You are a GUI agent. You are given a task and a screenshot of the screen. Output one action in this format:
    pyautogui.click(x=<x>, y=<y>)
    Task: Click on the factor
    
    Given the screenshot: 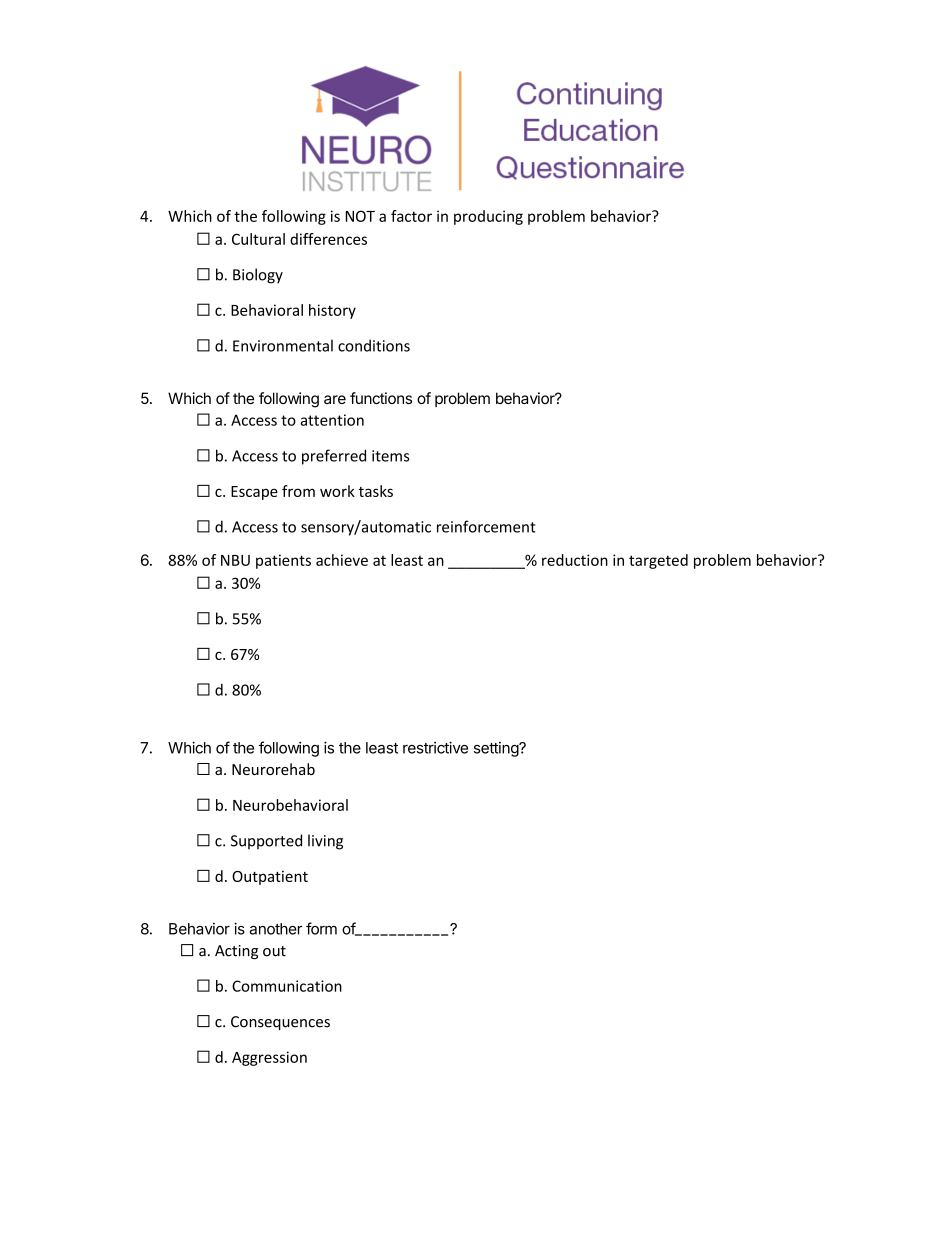 What is the action you would take?
    pyautogui.click(x=411, y=216)
